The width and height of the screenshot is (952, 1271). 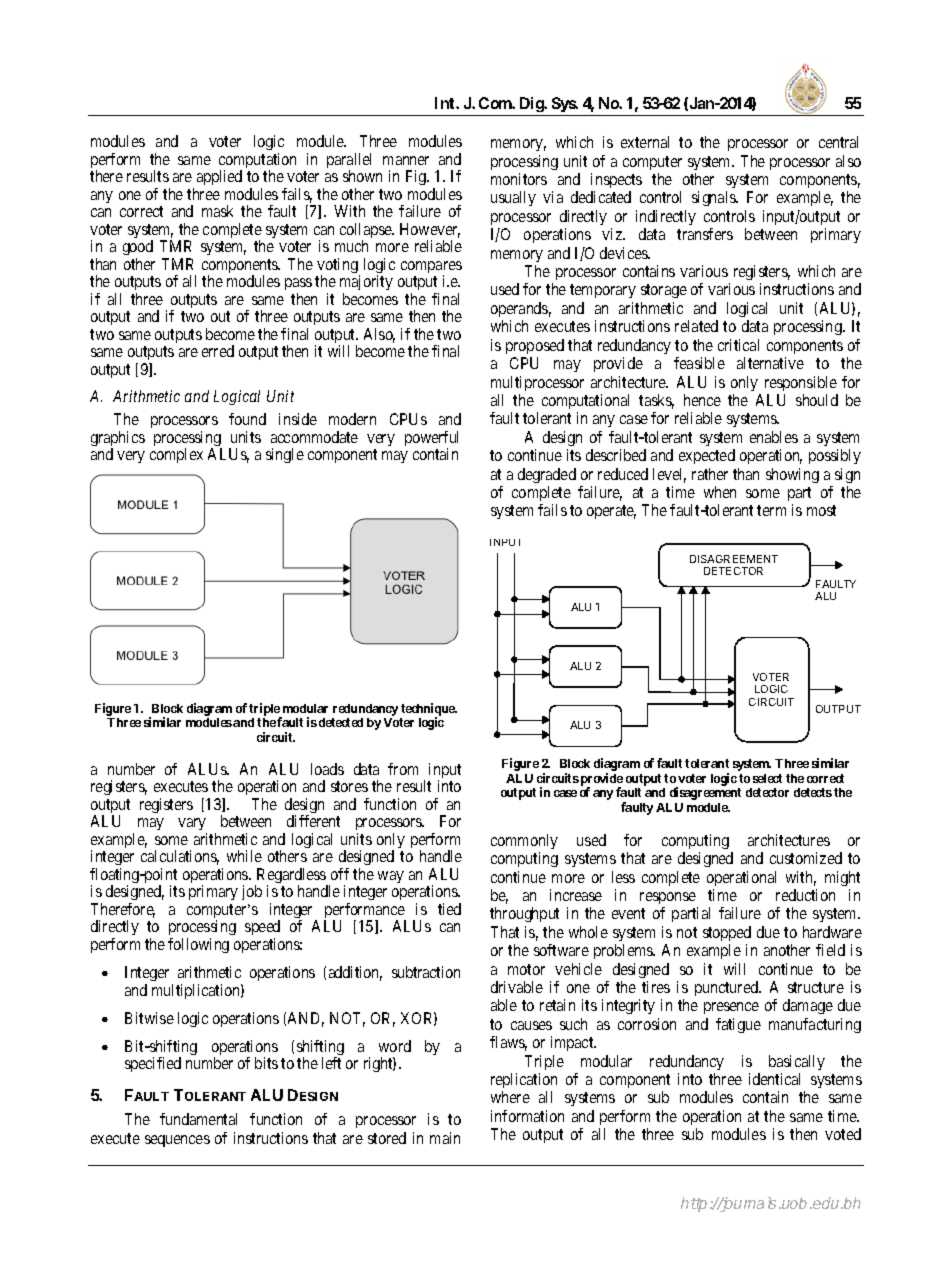 What do you see at coordinates (429, 710) in the screenshot?
I see `technique` at bounding box center [429, 710].
